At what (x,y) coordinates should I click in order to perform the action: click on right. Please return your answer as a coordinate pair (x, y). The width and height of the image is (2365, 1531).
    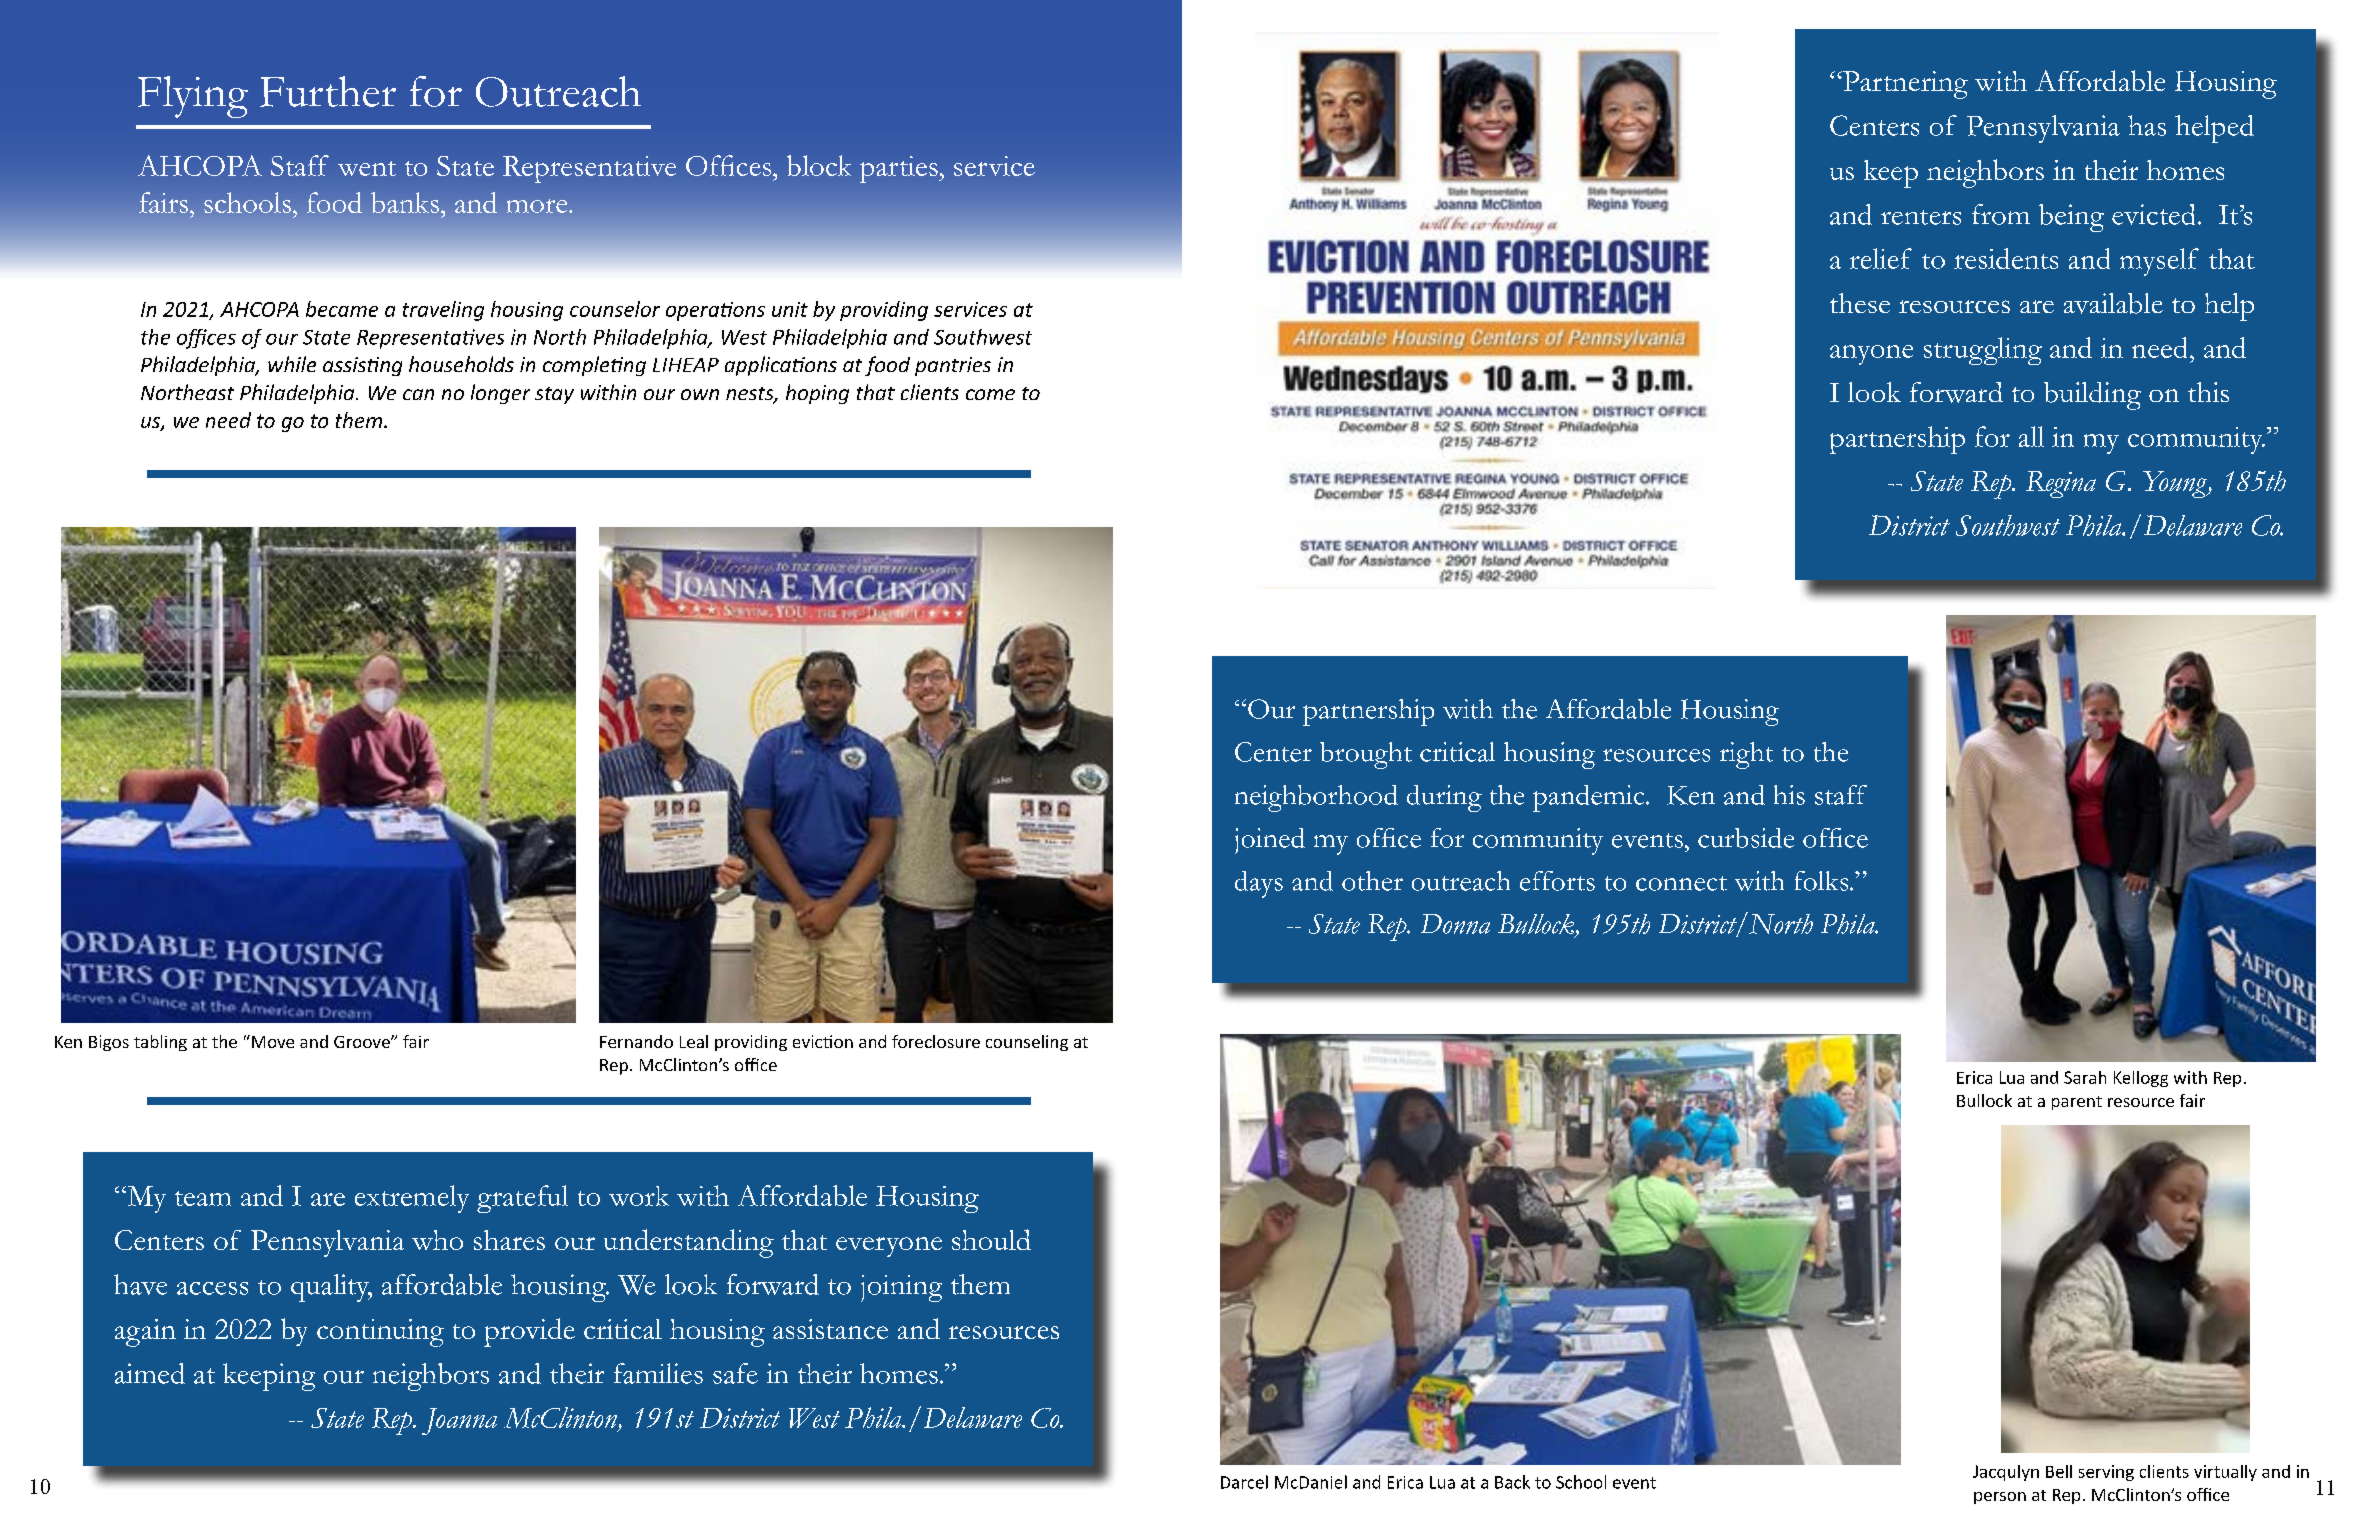
    Looking at the image, I should click on (1746, 755).
